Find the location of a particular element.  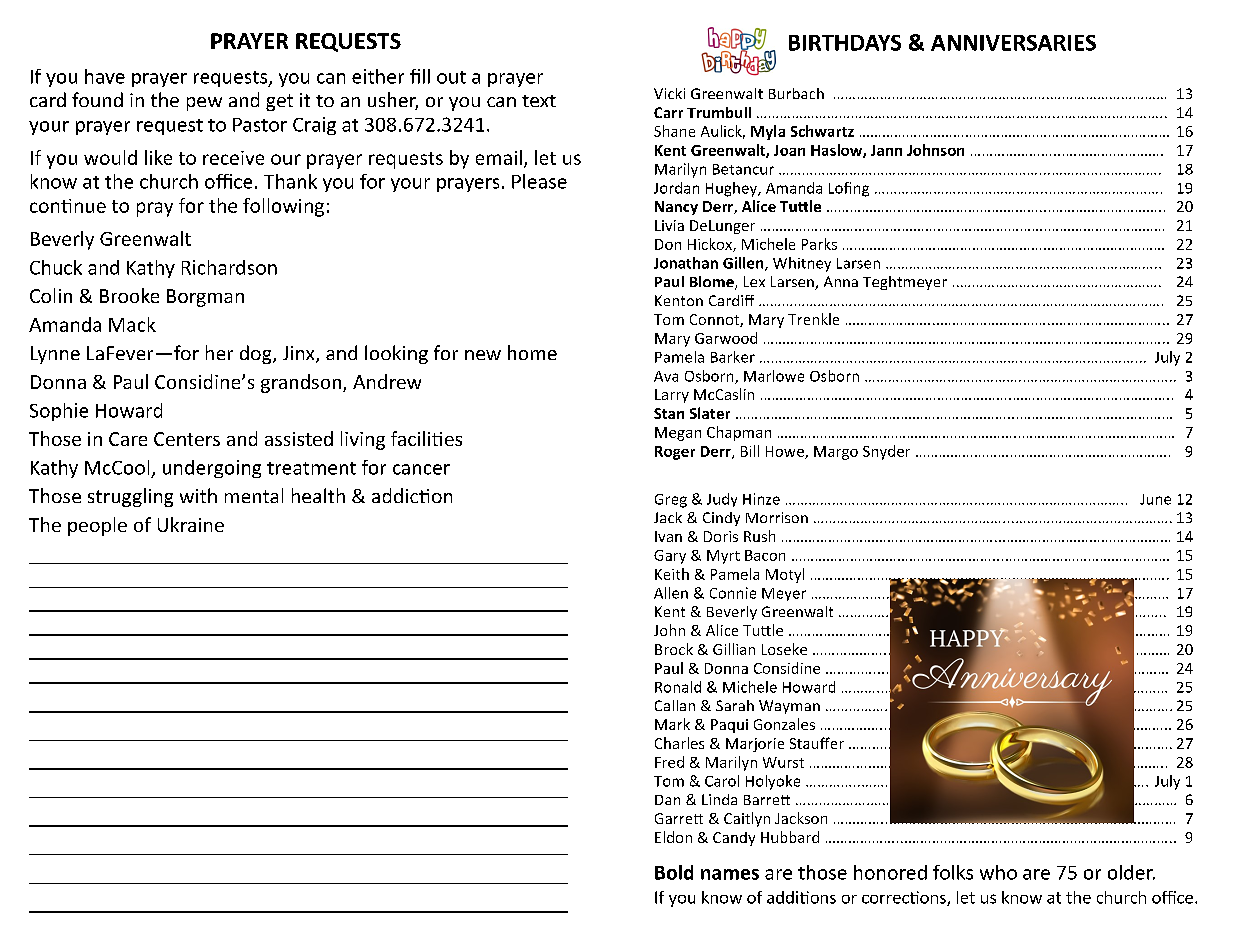

Bold is located at coordinates (674, 872).
